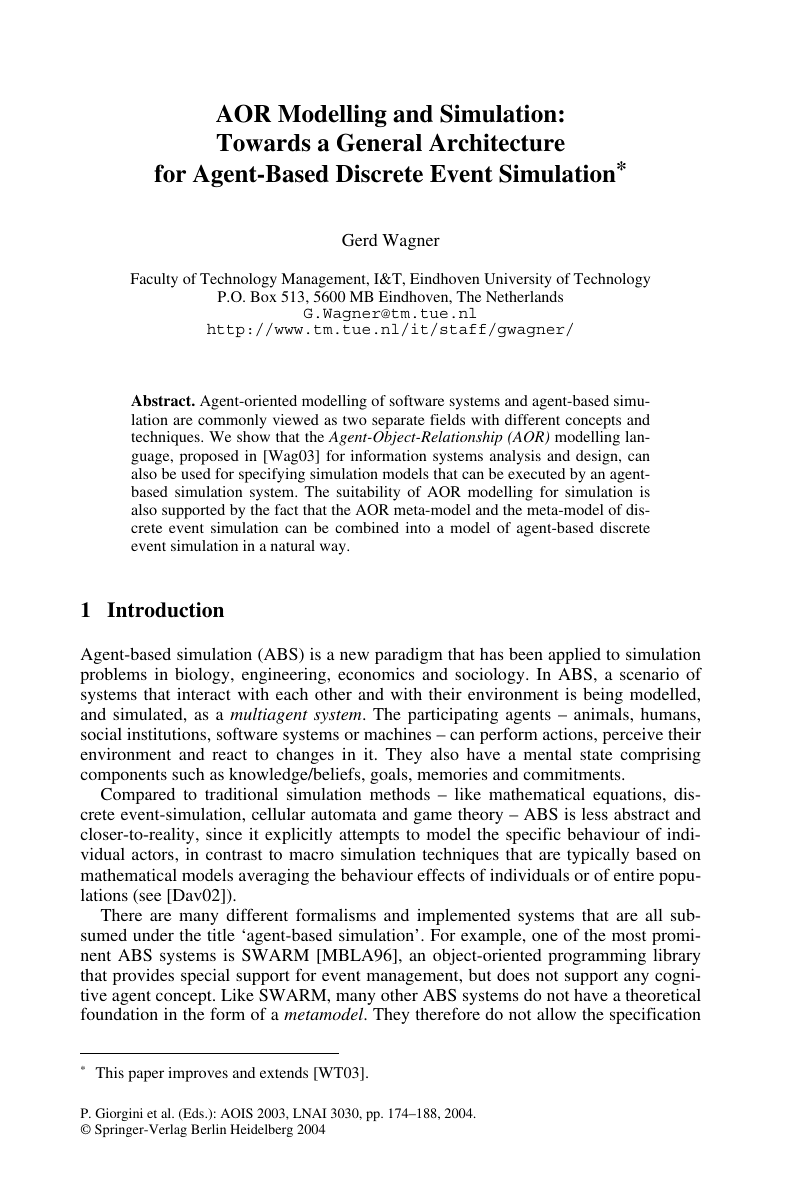 The height and width of the screenshot is (1196, 788). What do you see at coordinates (188, 774) in the screenshot?
I see `such` at bounding box center [188, 774].
